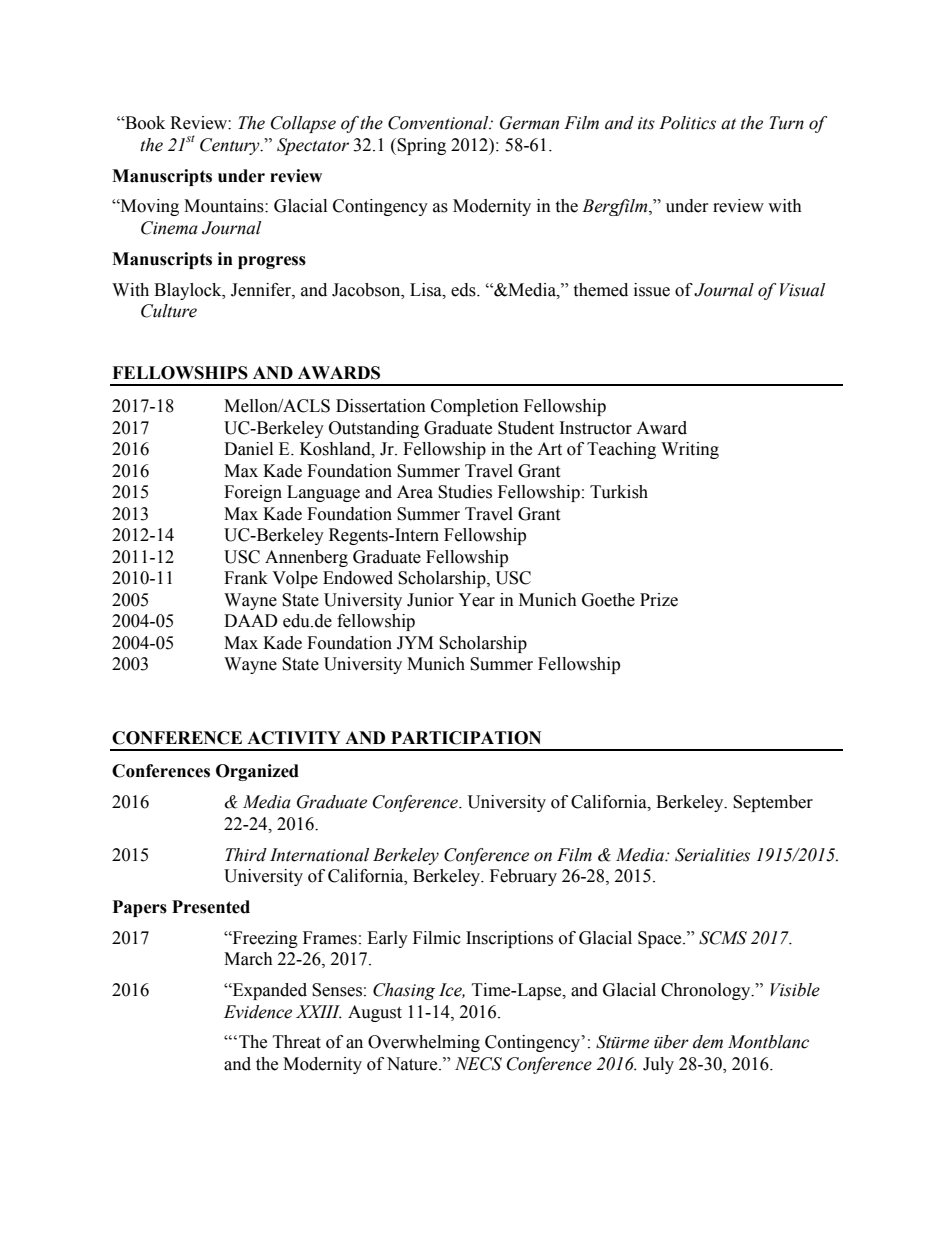 Image resolution: width=952 pixels, height=1233 pixels. What do you see at coordinates (246, 578) in the screenshot?
I see `Frank` at bounding box center [246, 578].
